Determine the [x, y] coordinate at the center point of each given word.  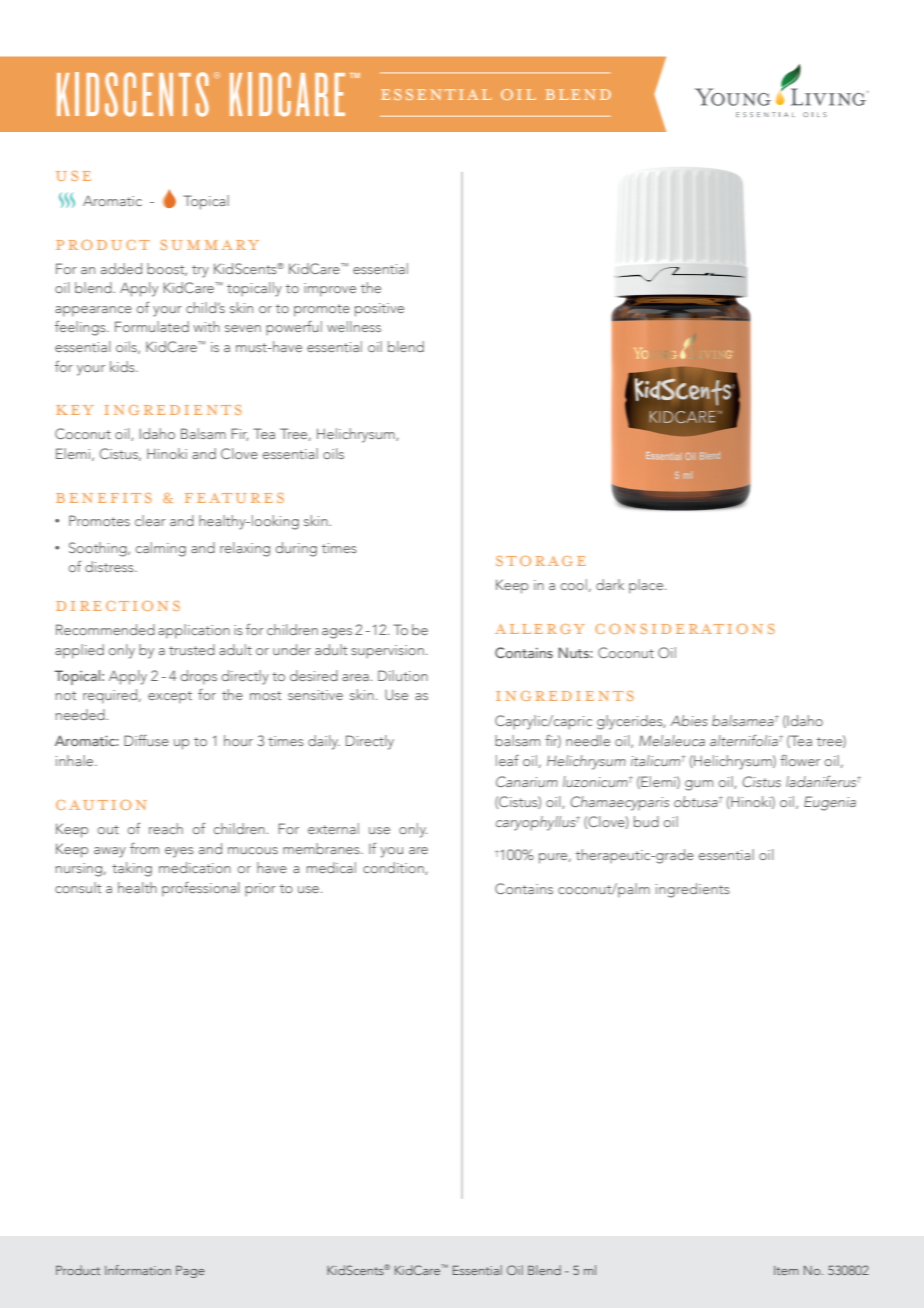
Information [138, 1270]
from [144, 848]
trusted [192, 649]
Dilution [403, 675]
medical [331, 867]
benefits [104, 498]
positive [379, 310]
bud [646, 821]
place [647, 586]
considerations [685, 629]
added [121, 268]
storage [541, 561]
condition [394, 868]
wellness [354, 326]
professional [201, 889]
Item [786, 1270]
